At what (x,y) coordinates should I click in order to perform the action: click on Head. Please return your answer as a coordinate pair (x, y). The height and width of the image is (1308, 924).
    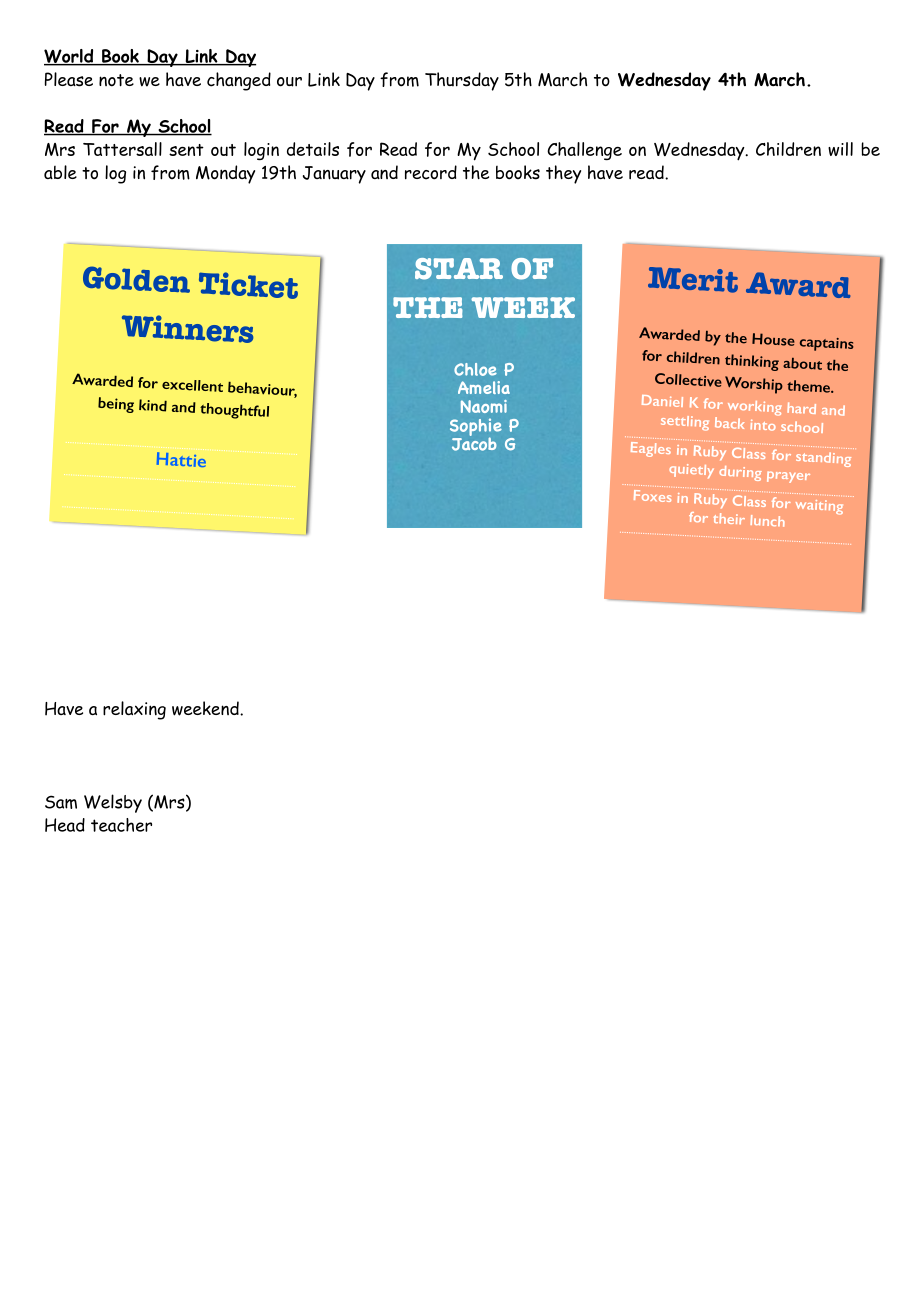
    Looking at the image, I should click on (65, 825).
